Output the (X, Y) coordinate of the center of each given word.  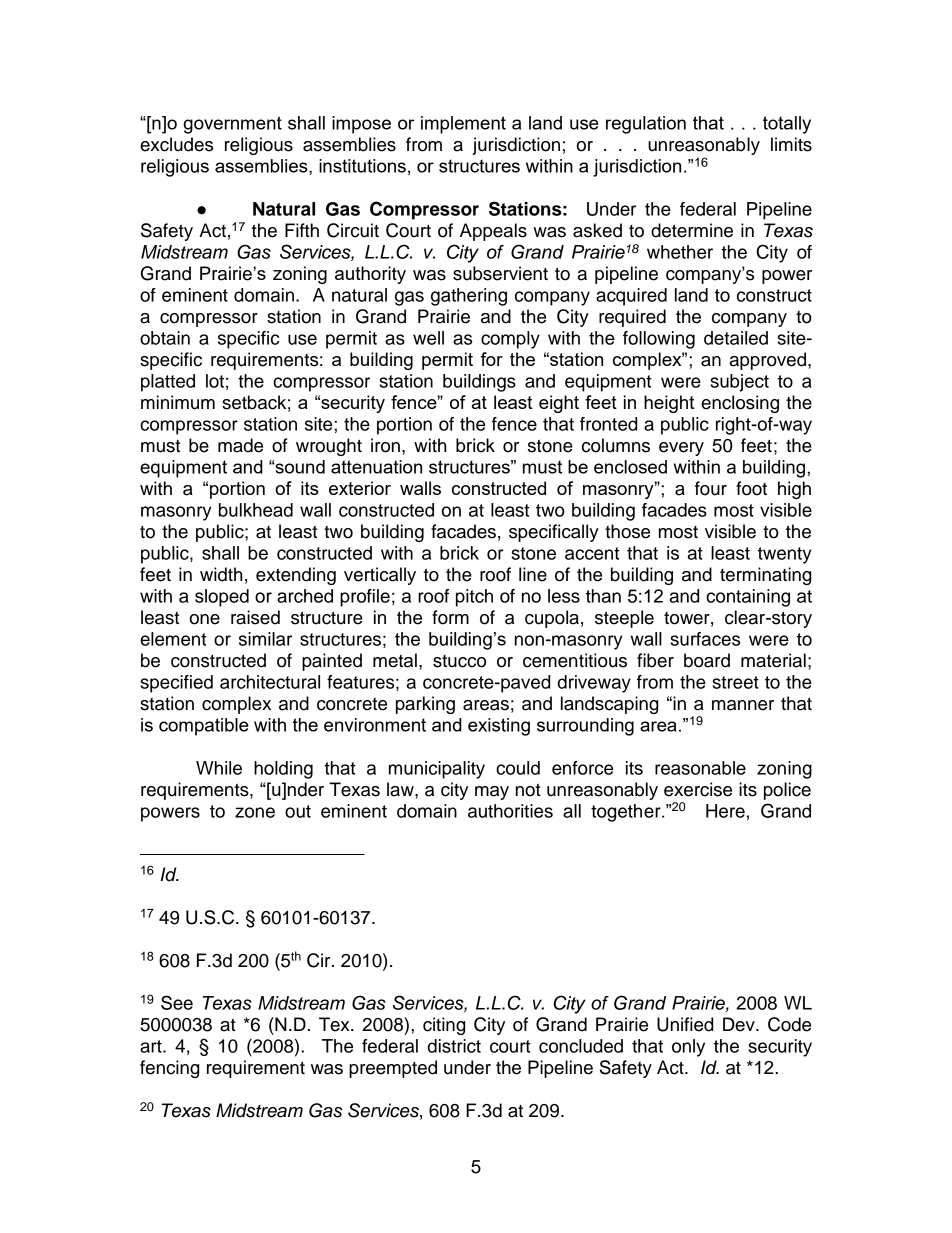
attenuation (376, 467)
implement (463, 125)
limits (791, 144)
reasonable (700, 768)
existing (499, 727)
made (240, 445)
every (681, 449)
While (219, 768)
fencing (169, 1069)
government (232, 125)
